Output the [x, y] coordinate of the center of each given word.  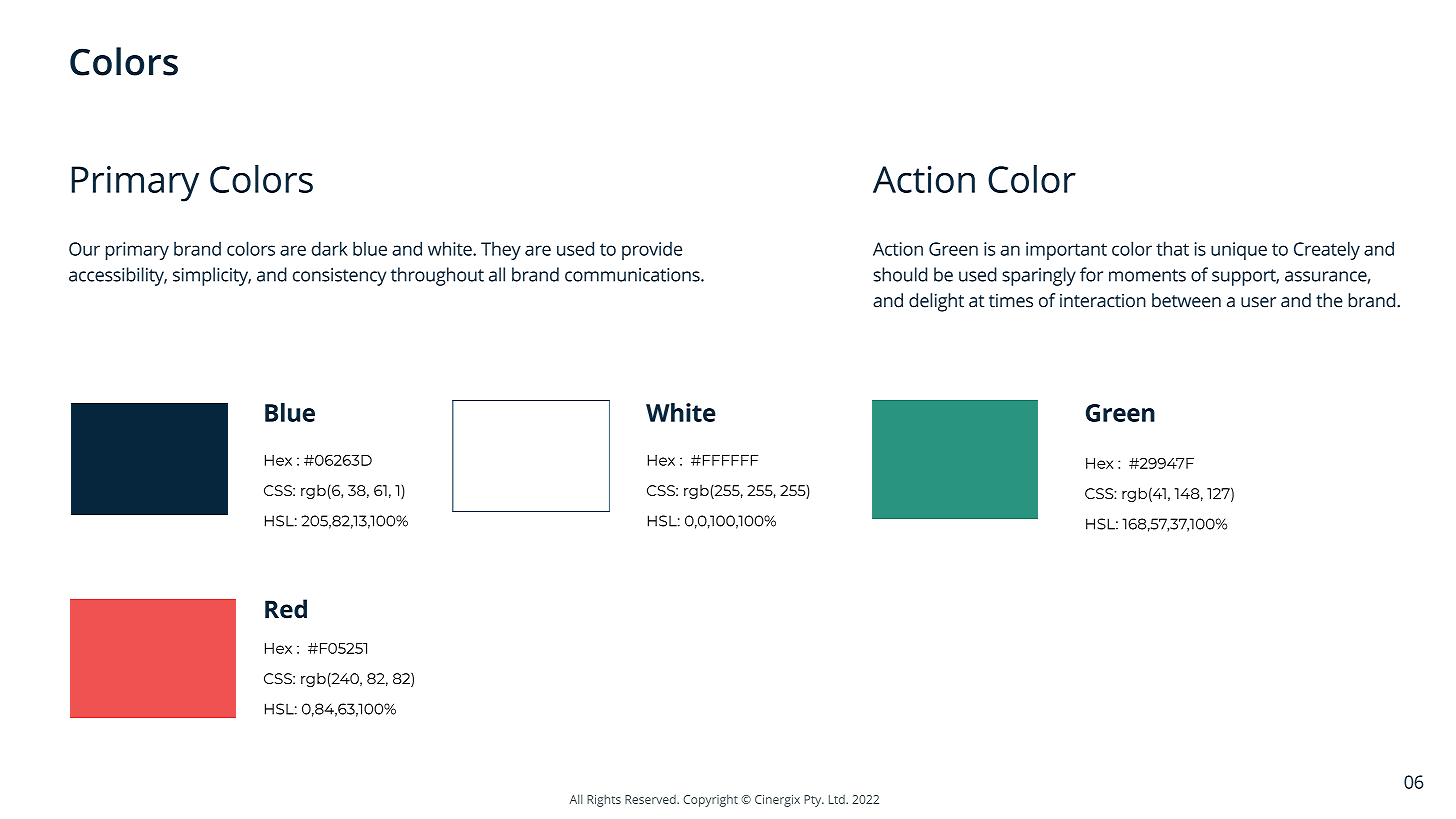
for [1091, 274]
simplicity [212, 276]
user [1258, 302]
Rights [604, 800]
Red [286, 609]
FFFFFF [729, 460]
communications [633, 275]
